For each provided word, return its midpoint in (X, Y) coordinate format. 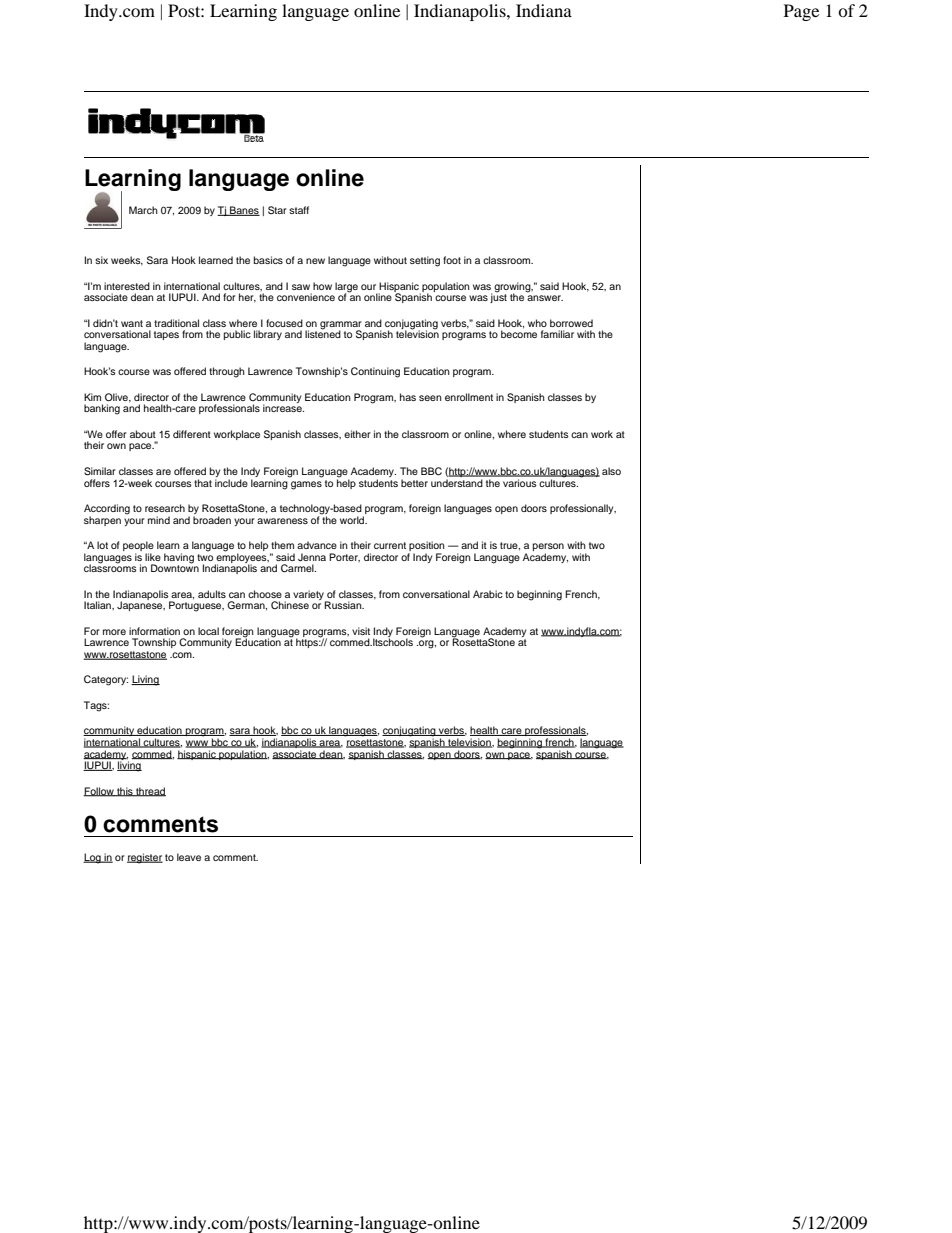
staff (299, 210)
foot (452, 260)
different (192, 434)
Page (801, 12)
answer (545, 298)
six (101, 260)
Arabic (488, 594)
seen (430, 398)
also (611, 471)
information (154, 631)
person (548, 548)
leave (189, 857)
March (143, 210)
